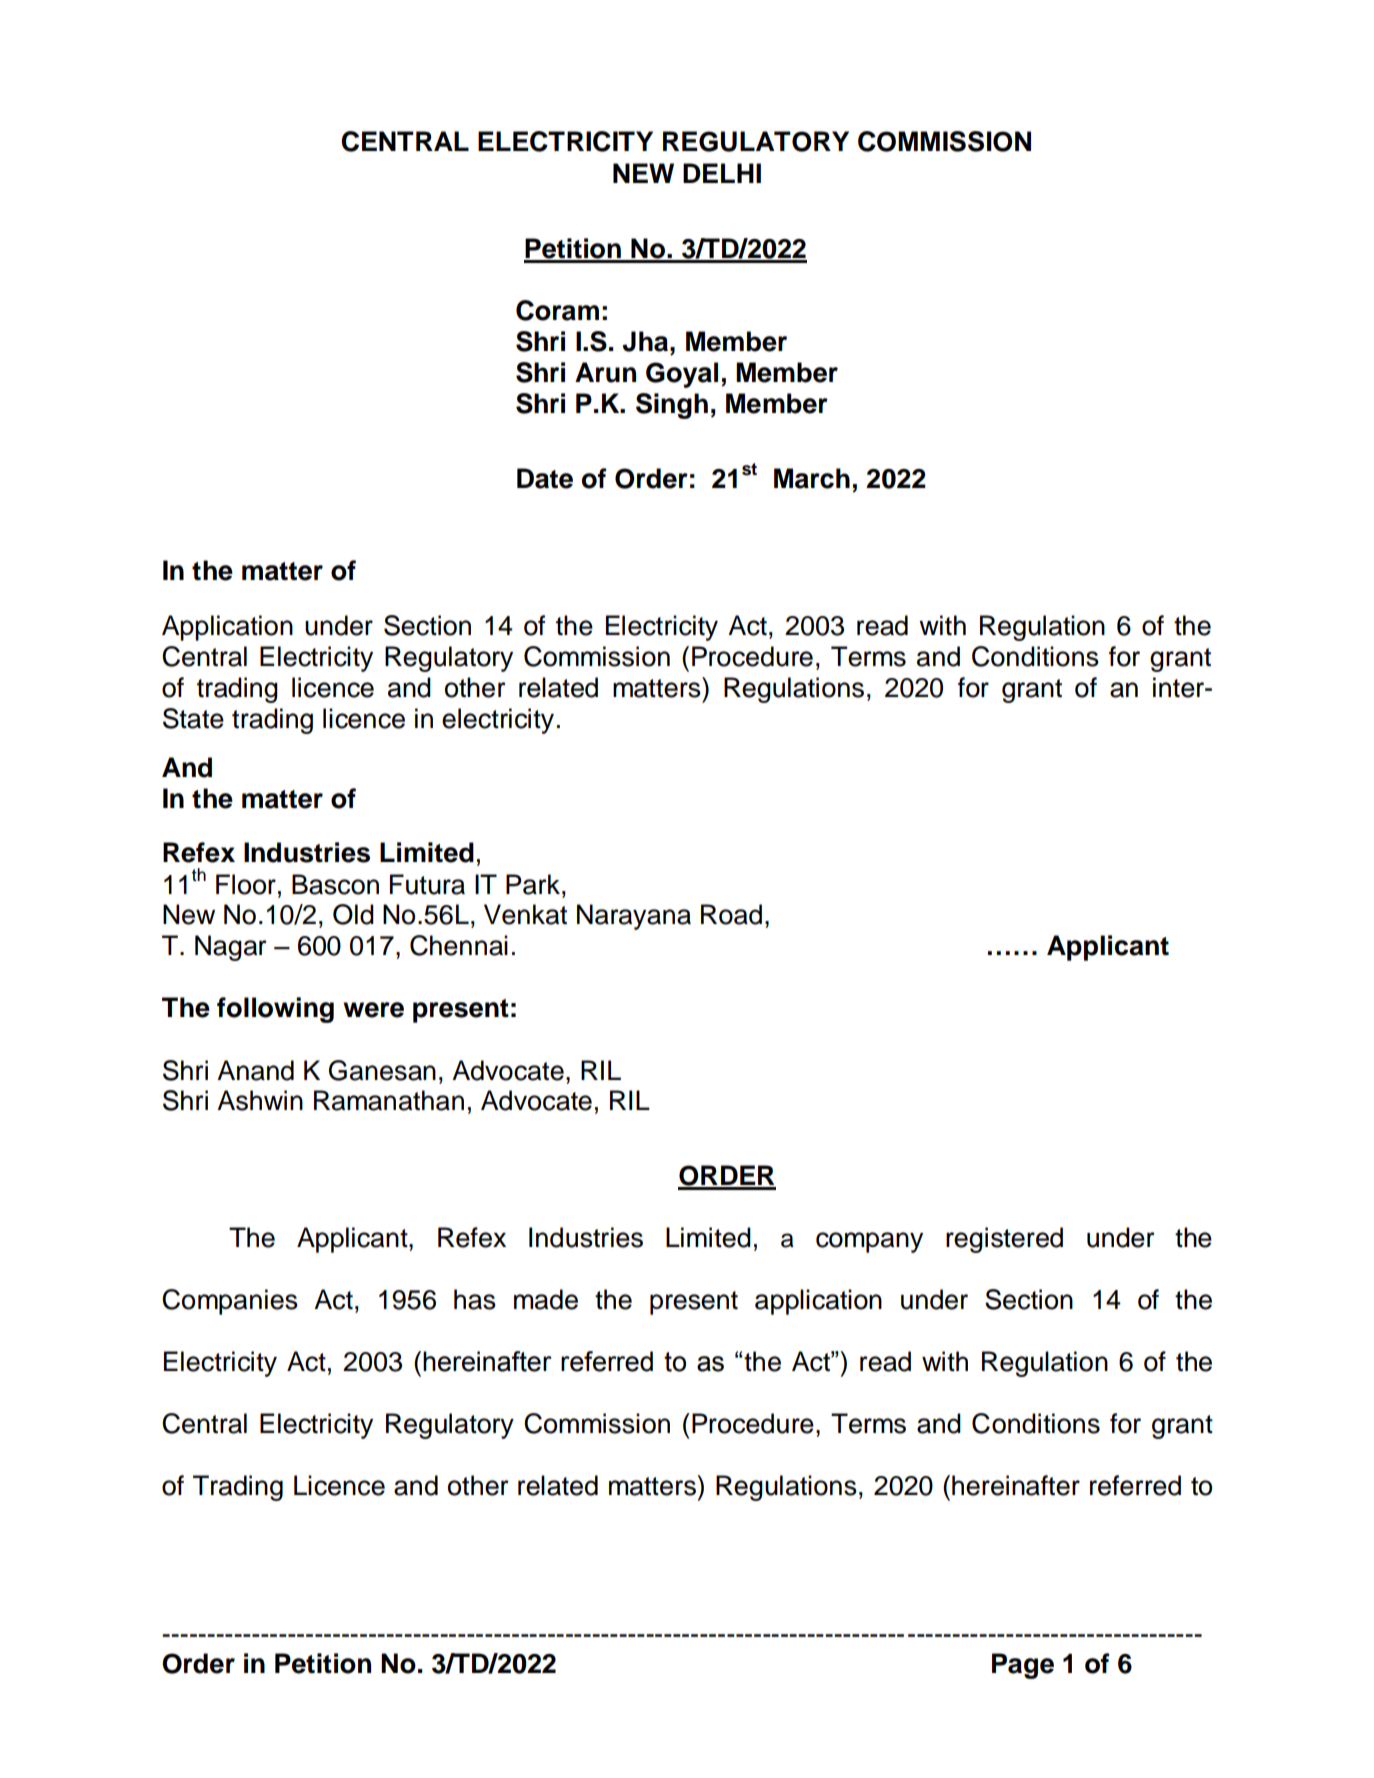  What do you see at coordinates (869, 1242) in the page?
I see `company` at bounding box center [869, 1242].
